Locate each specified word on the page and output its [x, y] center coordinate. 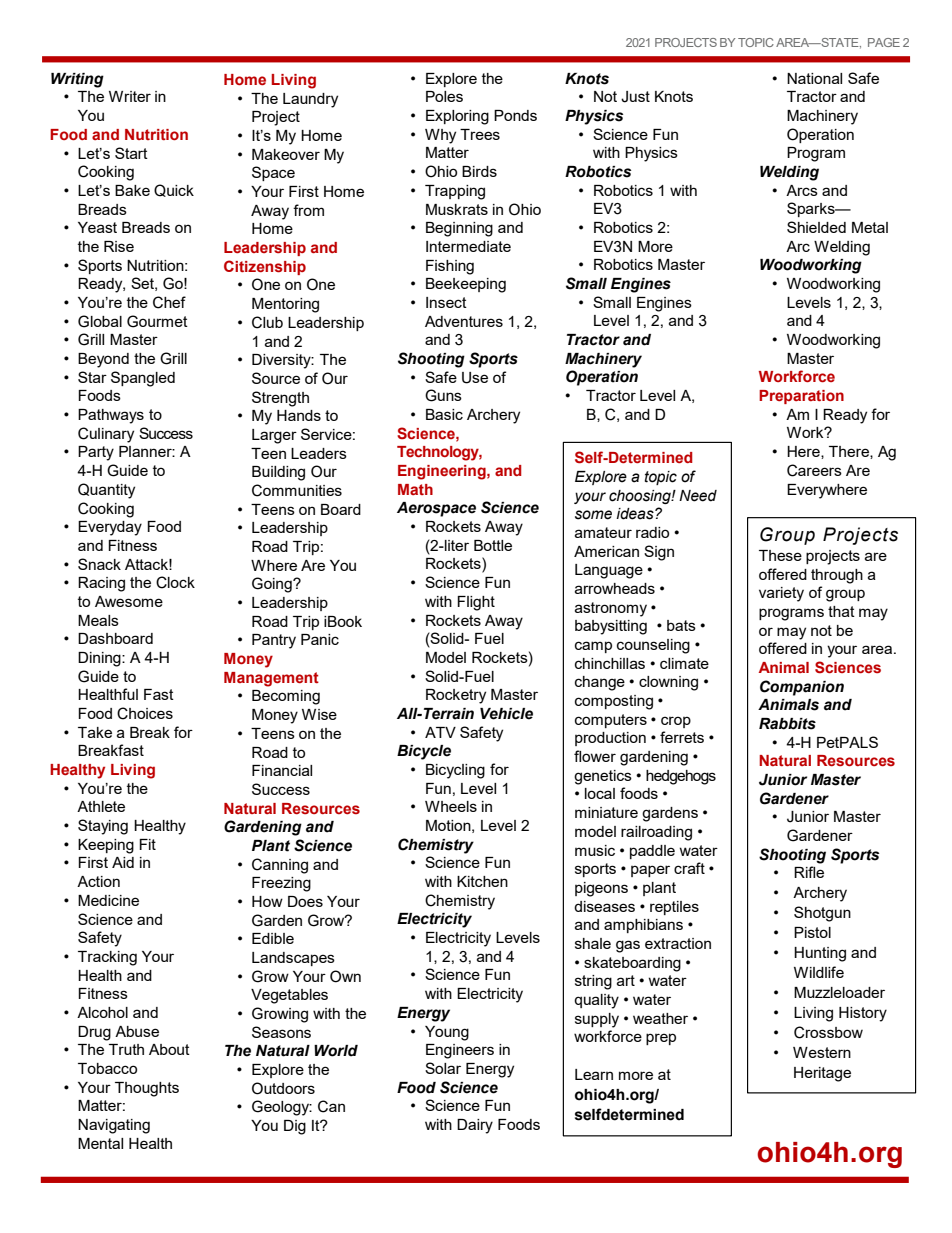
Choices [145, 713]
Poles [444, 96]
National [814, 78]
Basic [444, 414]
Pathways [111, 416]
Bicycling [455, 771]
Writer [130, 96]
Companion [802, 688]
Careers [814, 470]
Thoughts [147, 1089]
